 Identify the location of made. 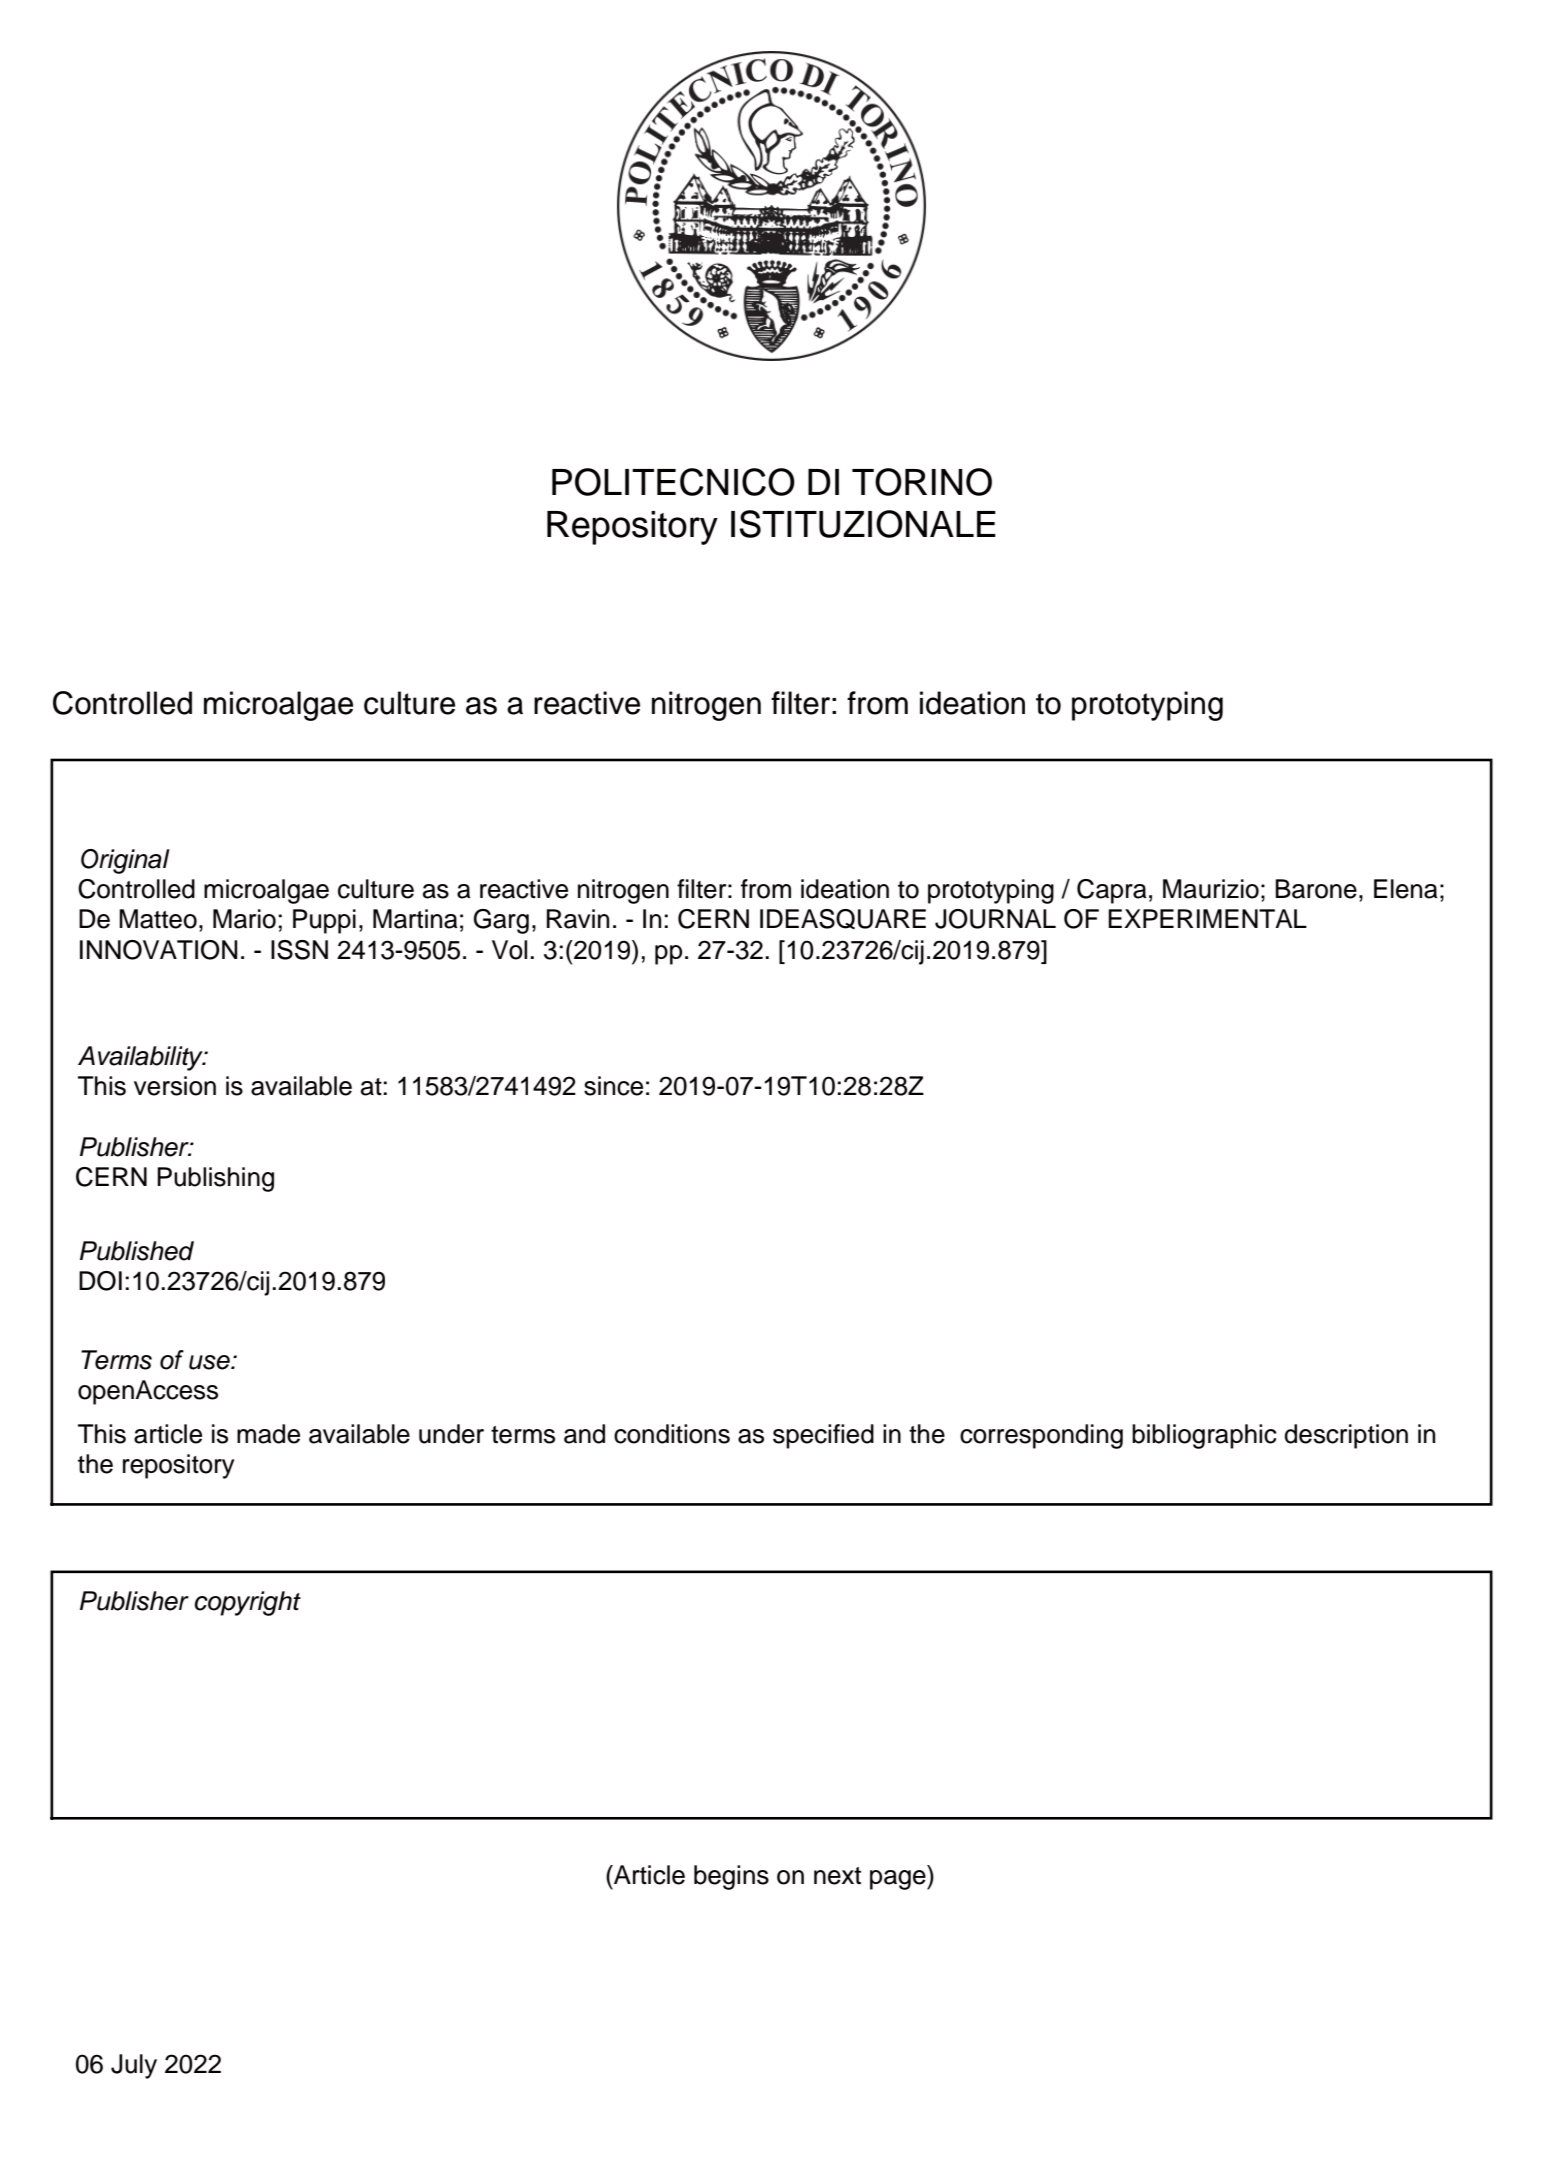
(268, 1434).
